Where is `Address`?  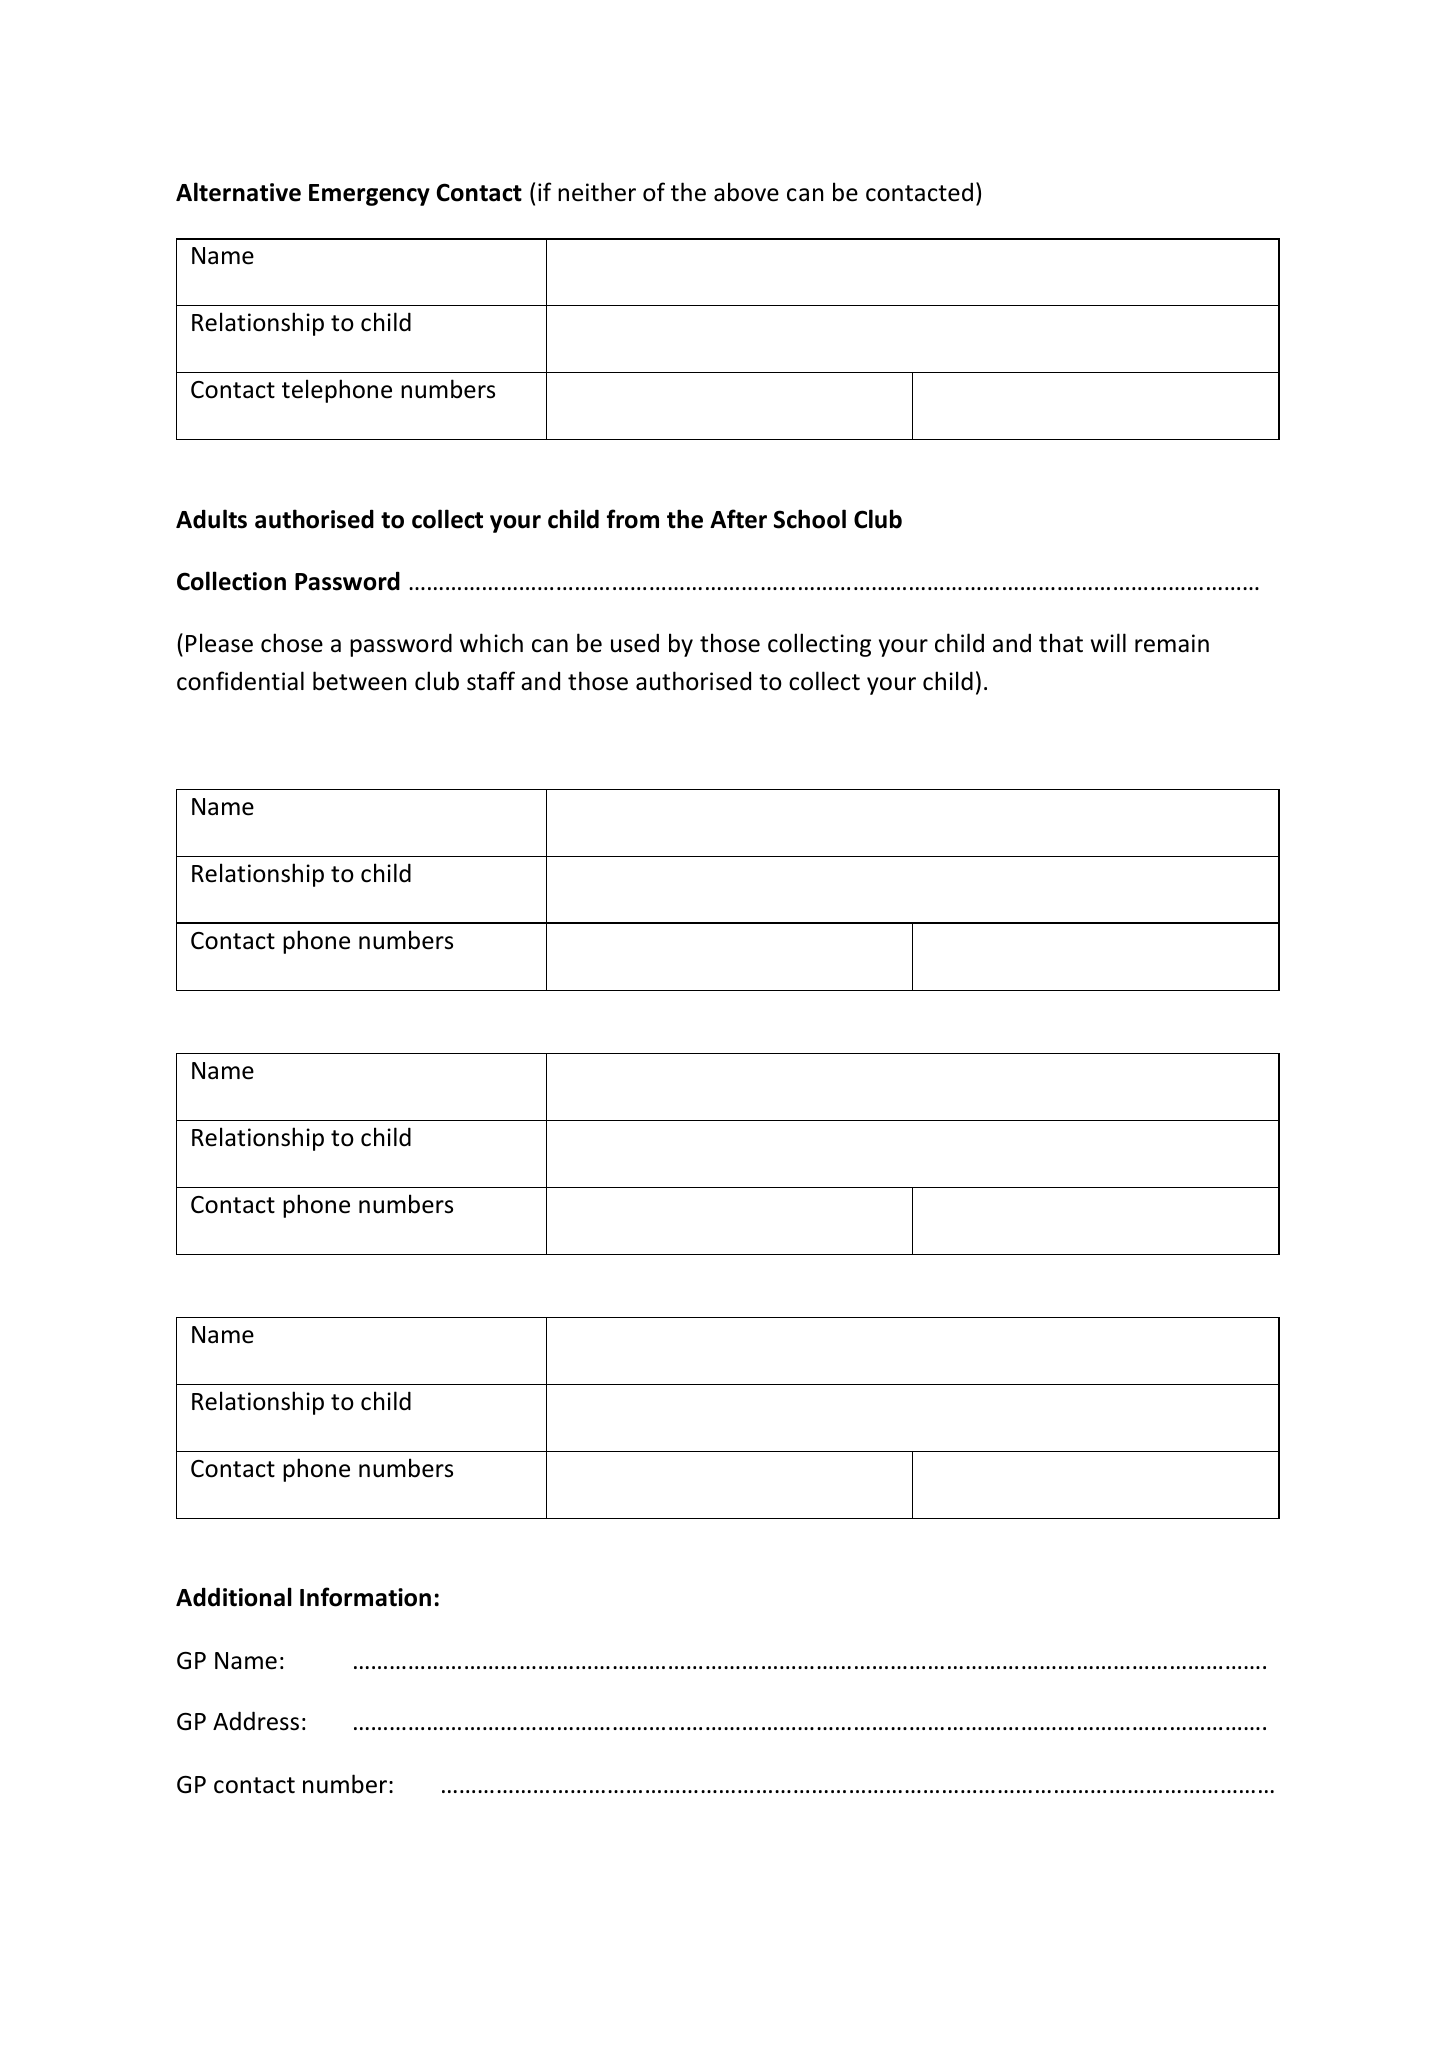
Address is located at coordinates (256, 1721).
